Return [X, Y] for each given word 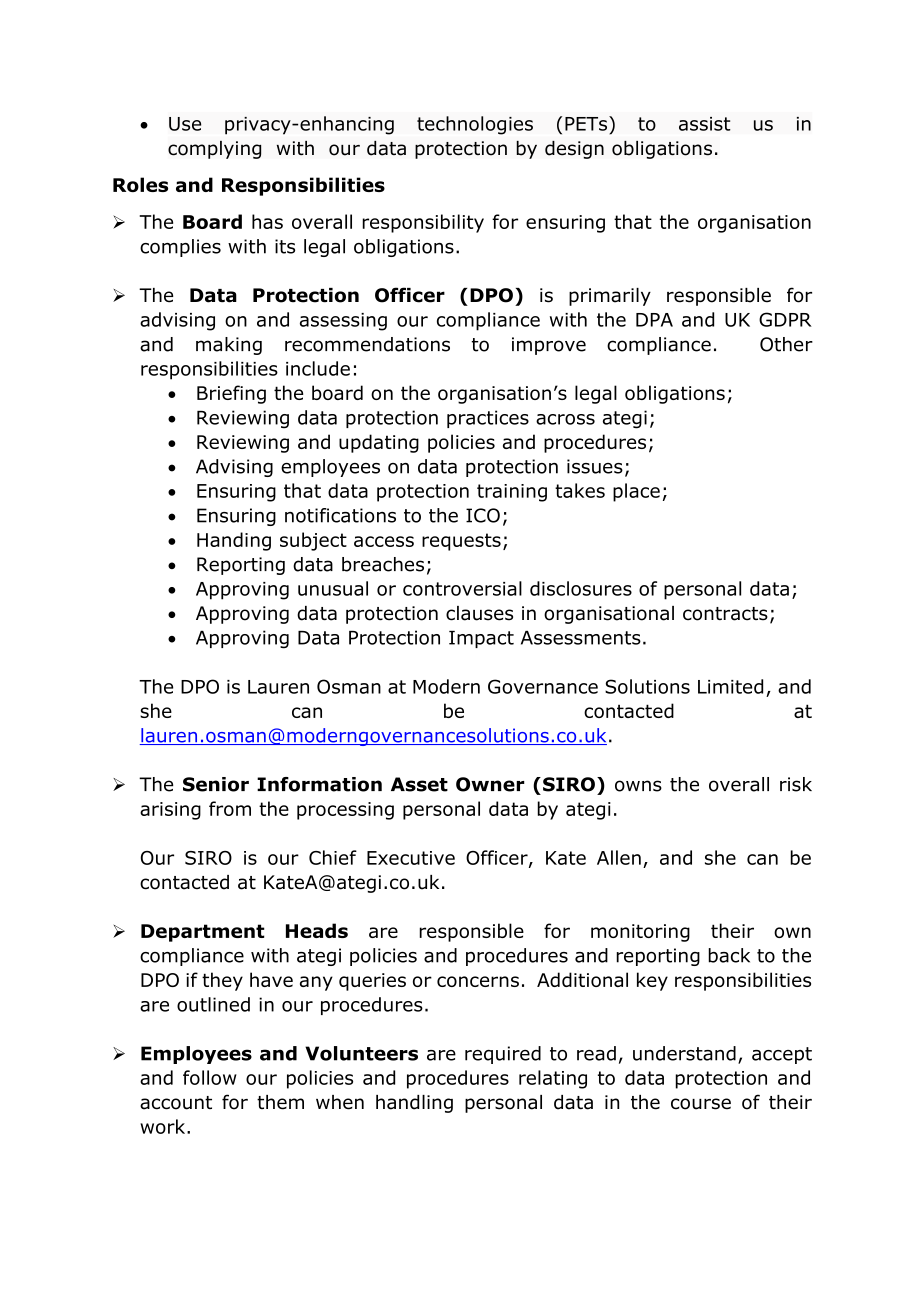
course [701, 1104]
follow [210, 1077]
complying [215, 150]
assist [705, 124]
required [503, 1055]
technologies [475, 125]
